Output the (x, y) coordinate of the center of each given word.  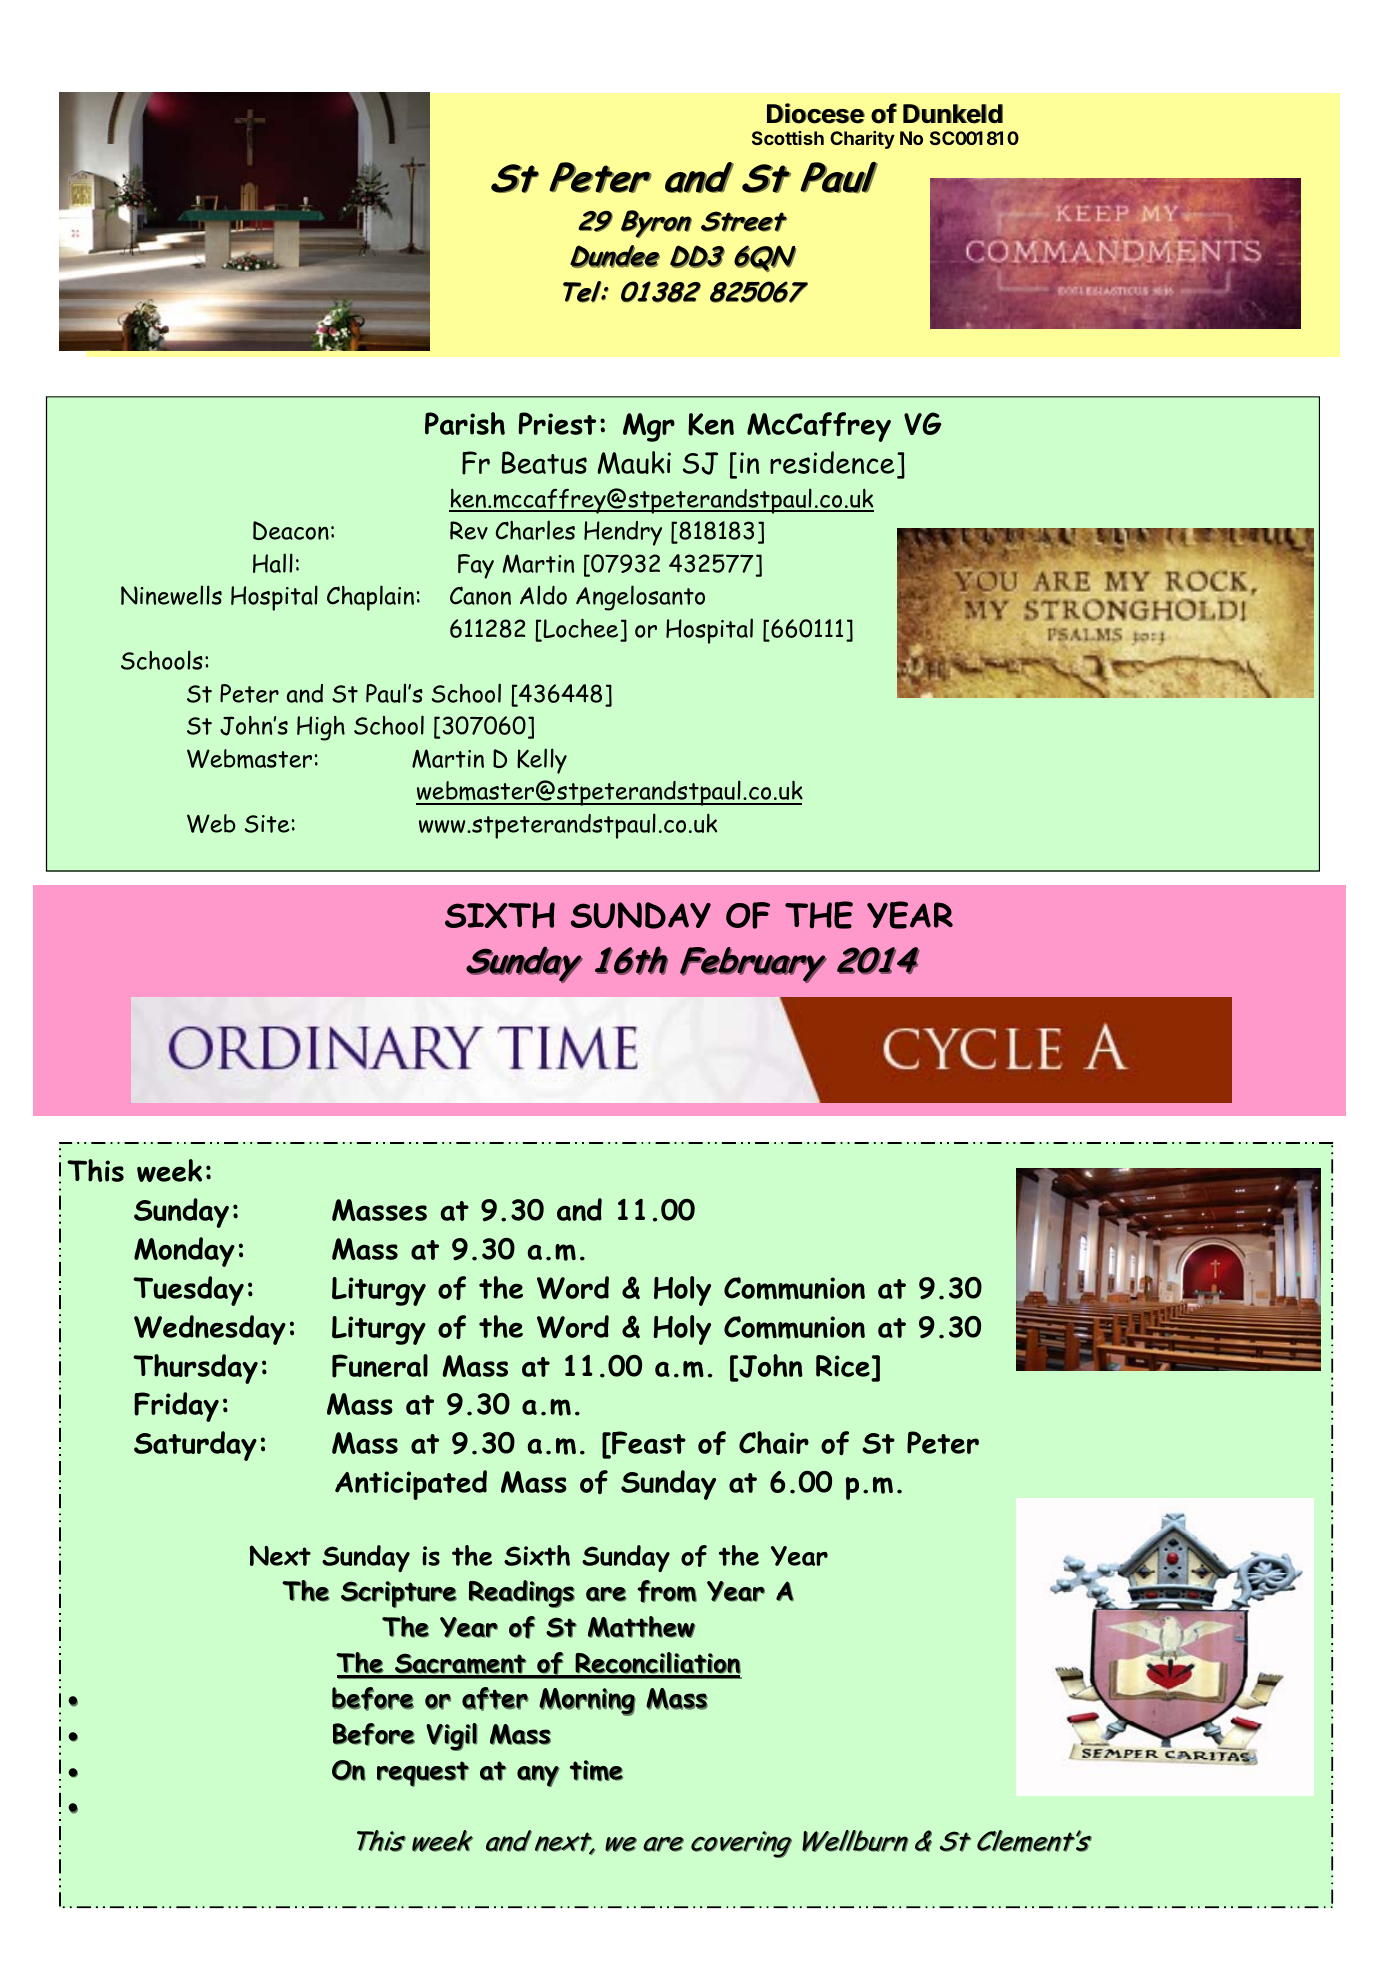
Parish (465, 423)
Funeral (380, 1366)
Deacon (291, 530)
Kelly (542, 761)
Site (267, 824)
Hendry (623, 533)
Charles (535, 530)
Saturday (195, 1446)
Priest (557, 423)
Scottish (788, 138)
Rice (843, 1366)
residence (832, 462)
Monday (184, 1252)
